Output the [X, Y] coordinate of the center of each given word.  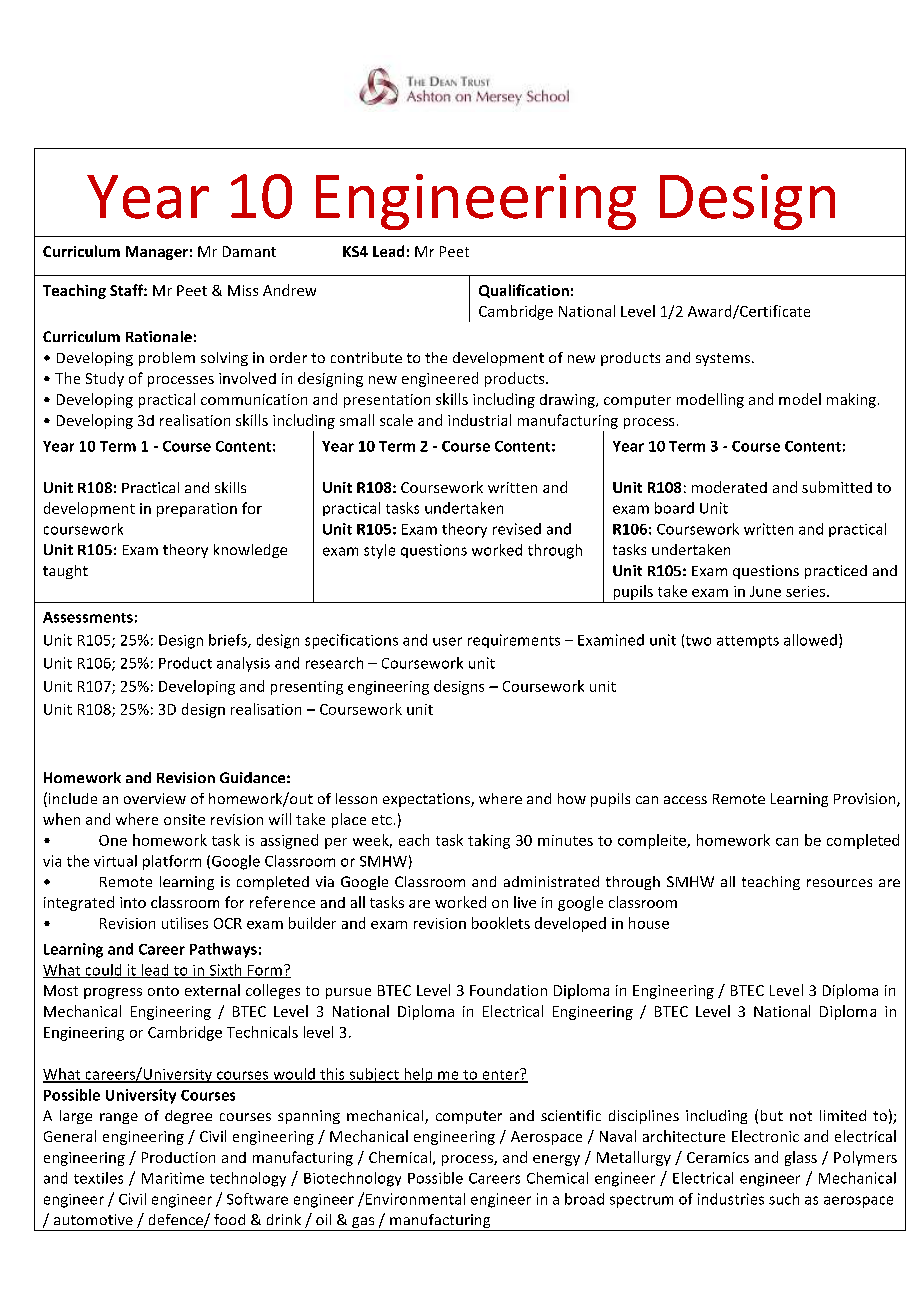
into [133, 902]
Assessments [88, 617]
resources [839, 883]
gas [363, 1224]
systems [724, 359]
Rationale [159, 336]
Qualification [524, 291]
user [447, 641]
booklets [501, 923]
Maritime [173, 1178]
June [765, 591]
